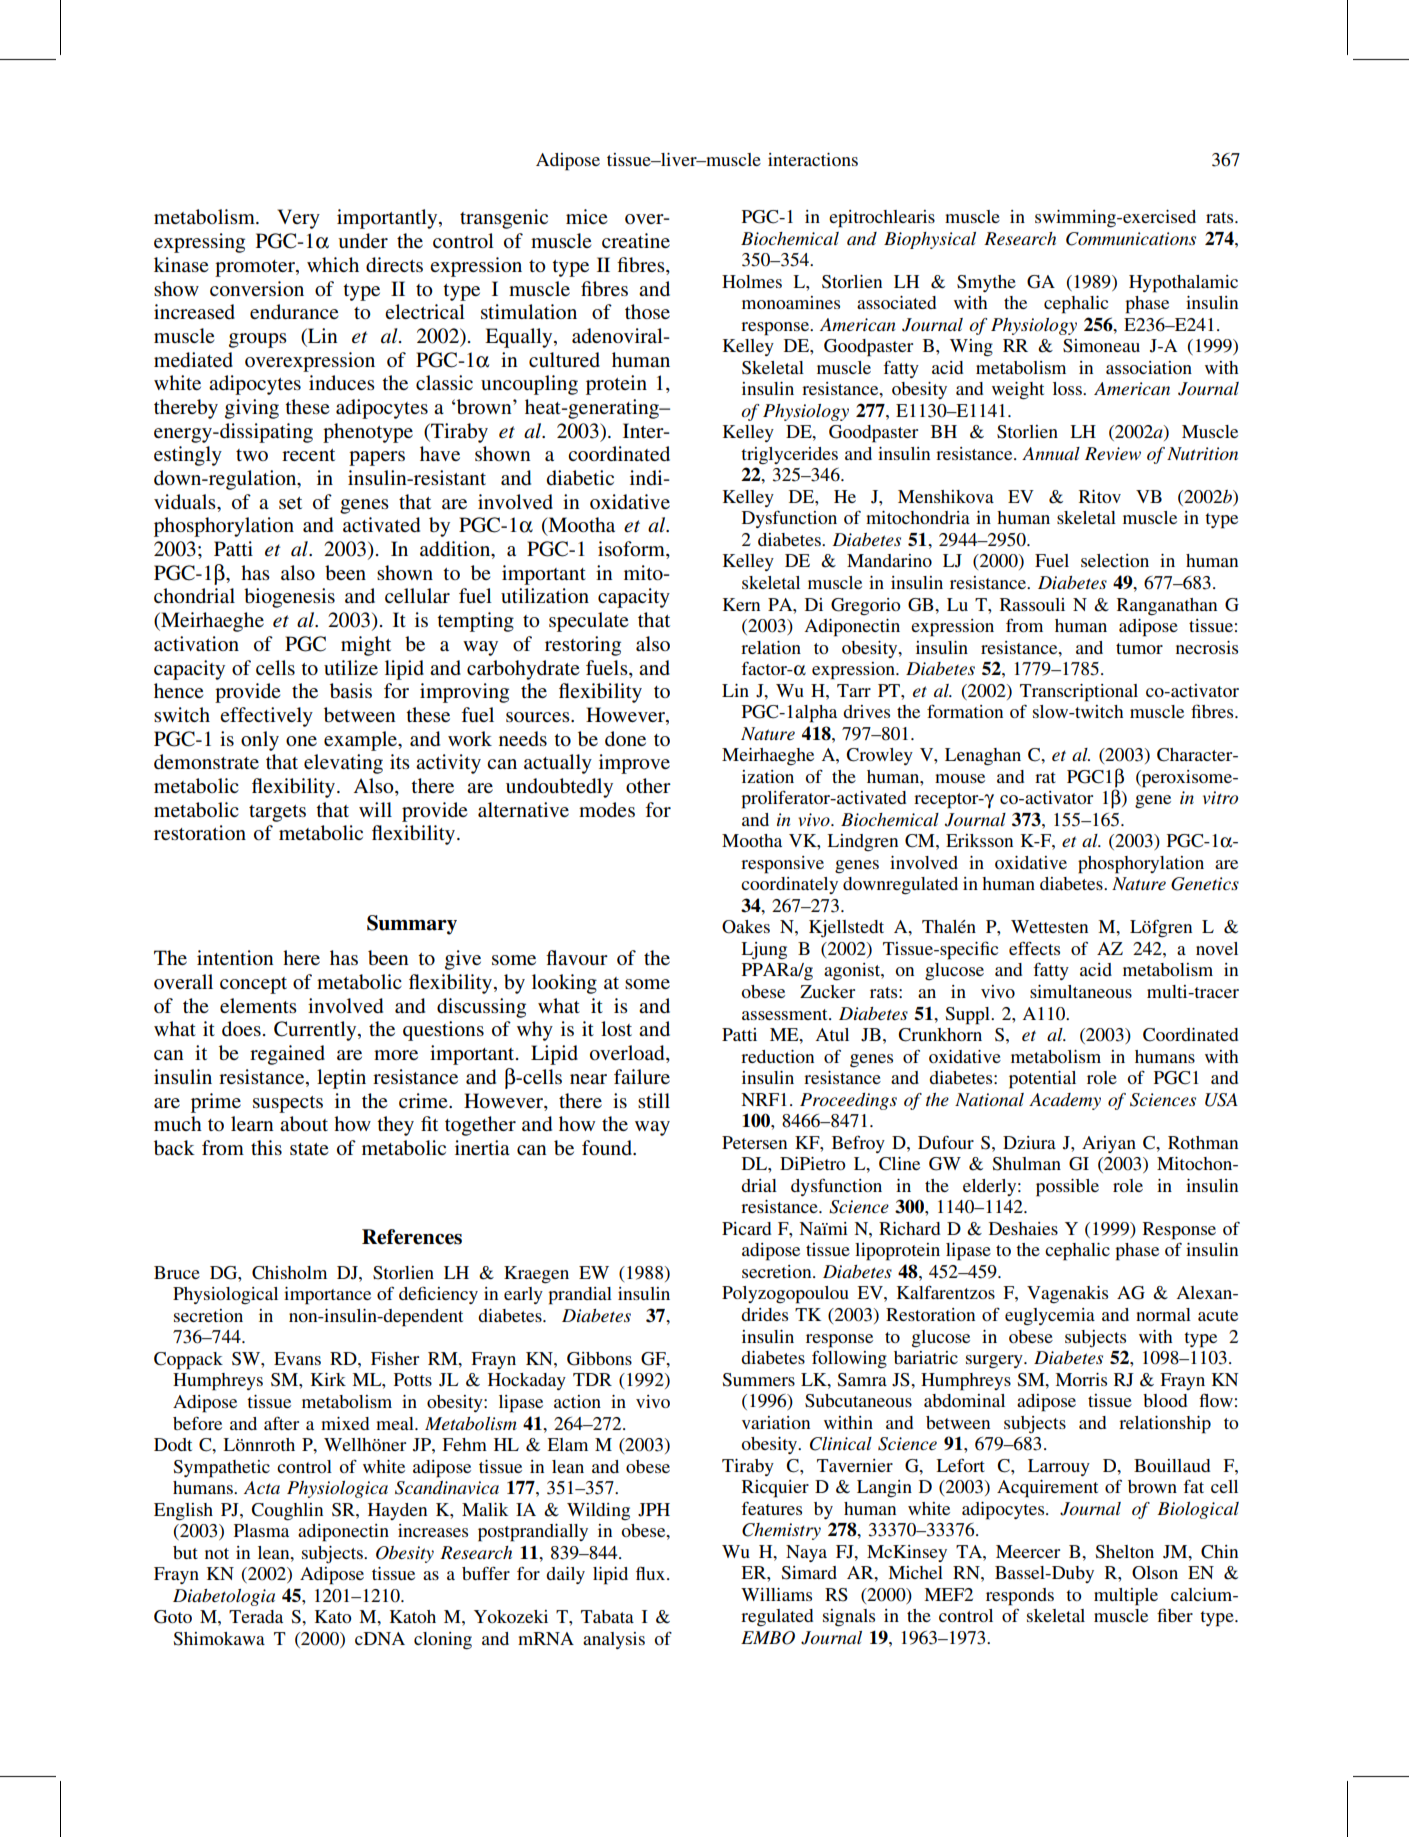 This screenshot has height=1837, width=1409. I want to click on effectively, so click(266, 717).
